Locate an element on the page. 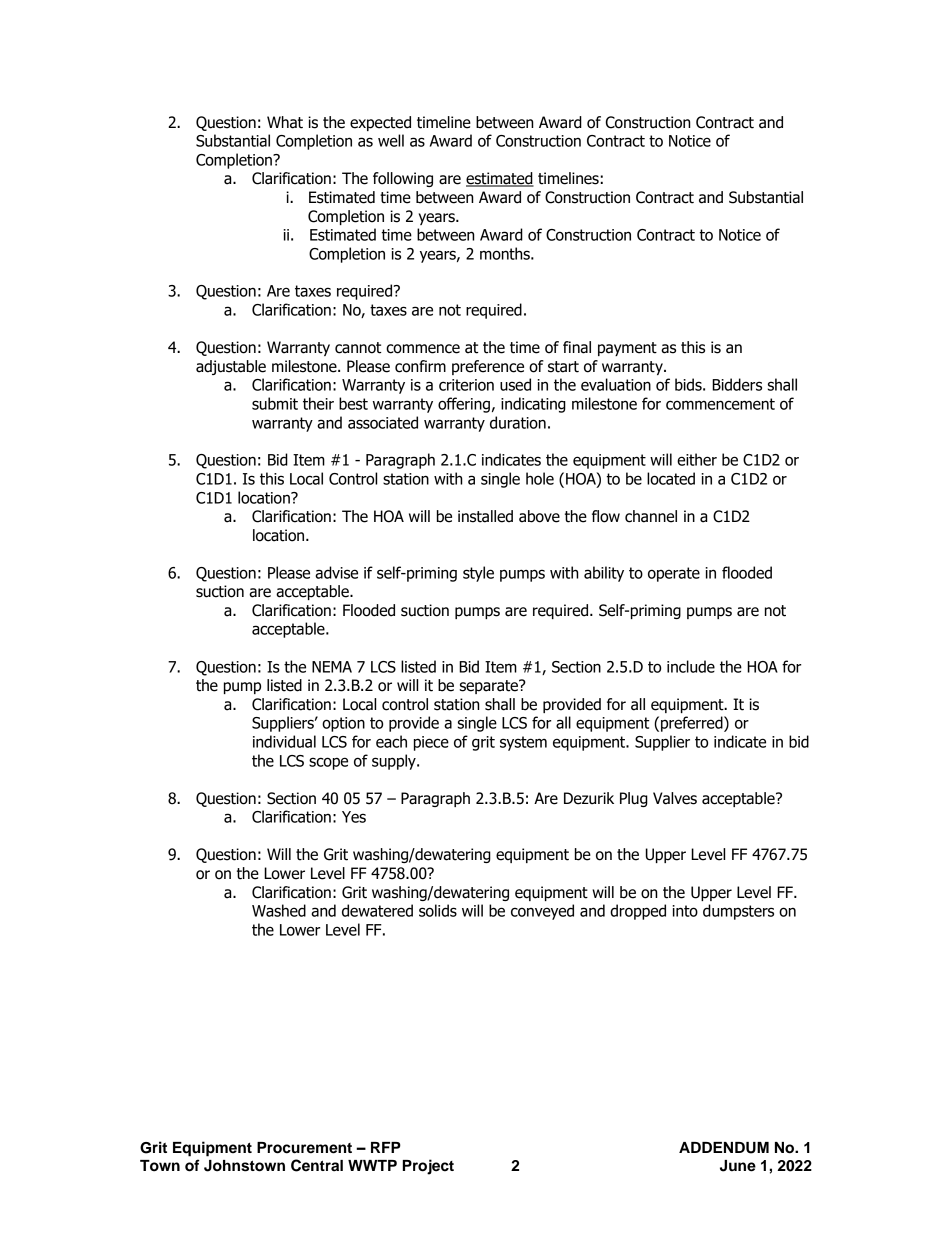 This image has height=1233, width=952. system is located at coordinates (523, 743).
